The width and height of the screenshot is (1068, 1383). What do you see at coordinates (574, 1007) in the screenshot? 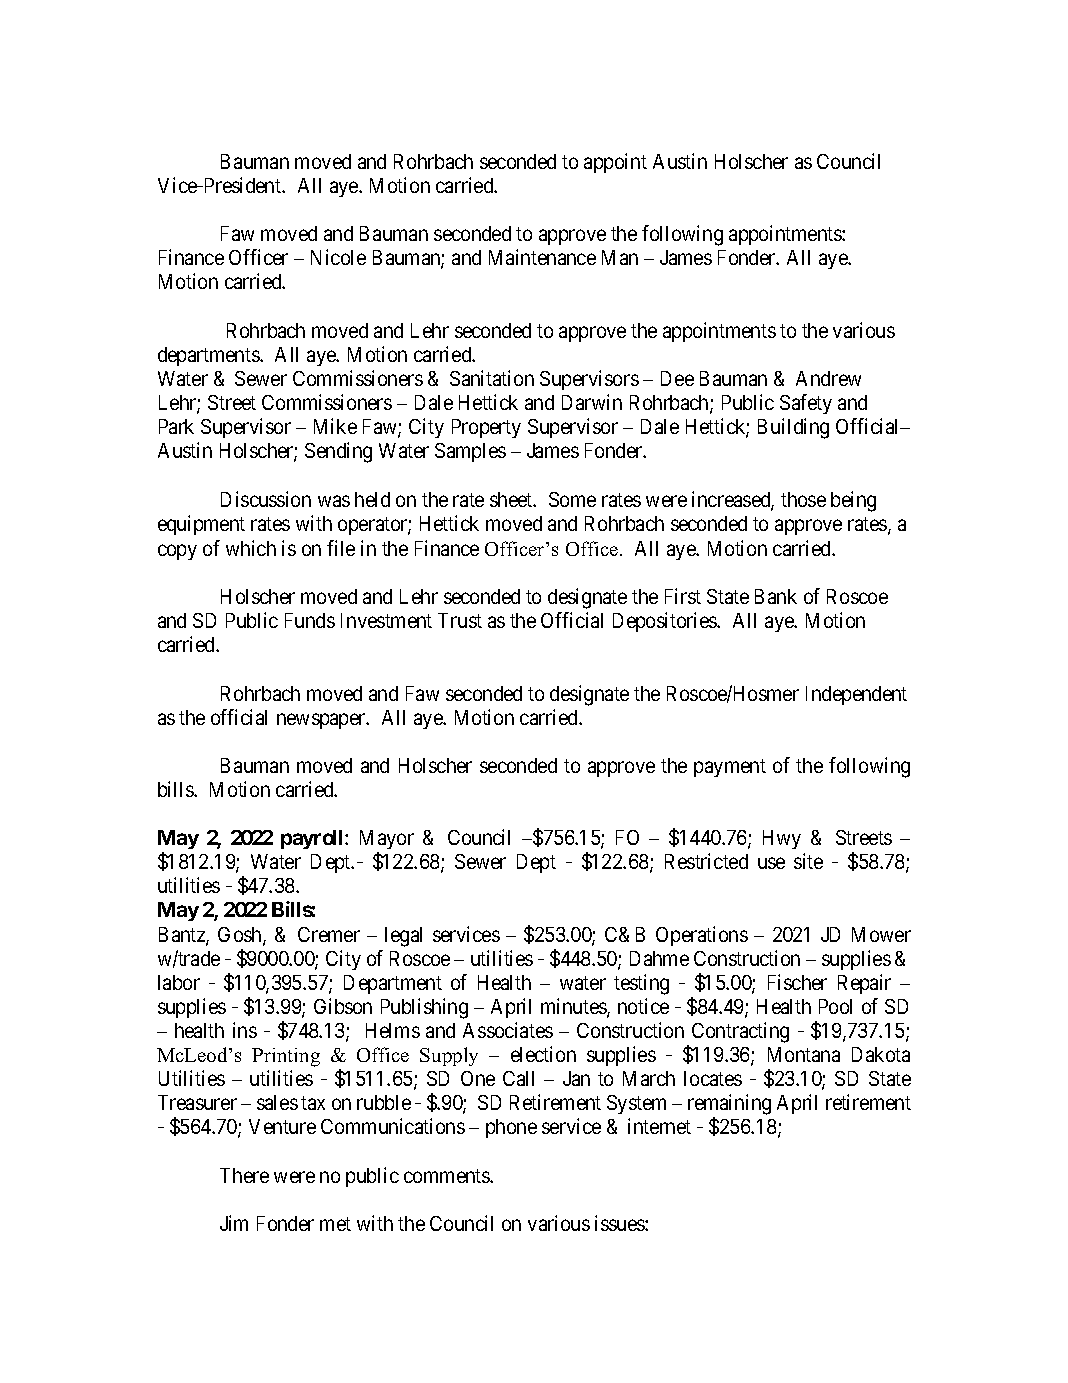
I see `minutes` at bounding box center [574, 1007].
